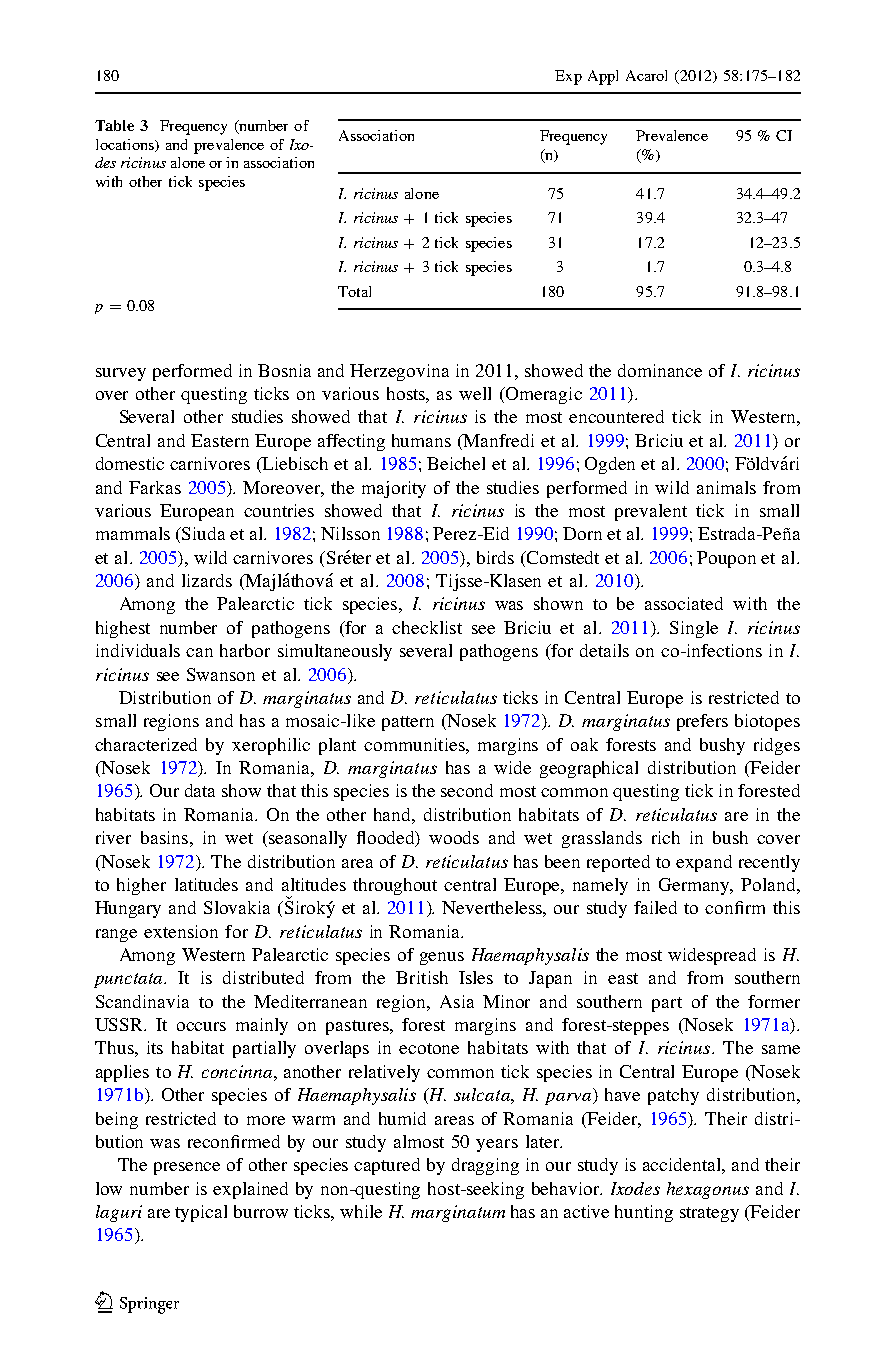  Describe the element at coordinates (726, 487) in the page. I see `animals` at that location.
